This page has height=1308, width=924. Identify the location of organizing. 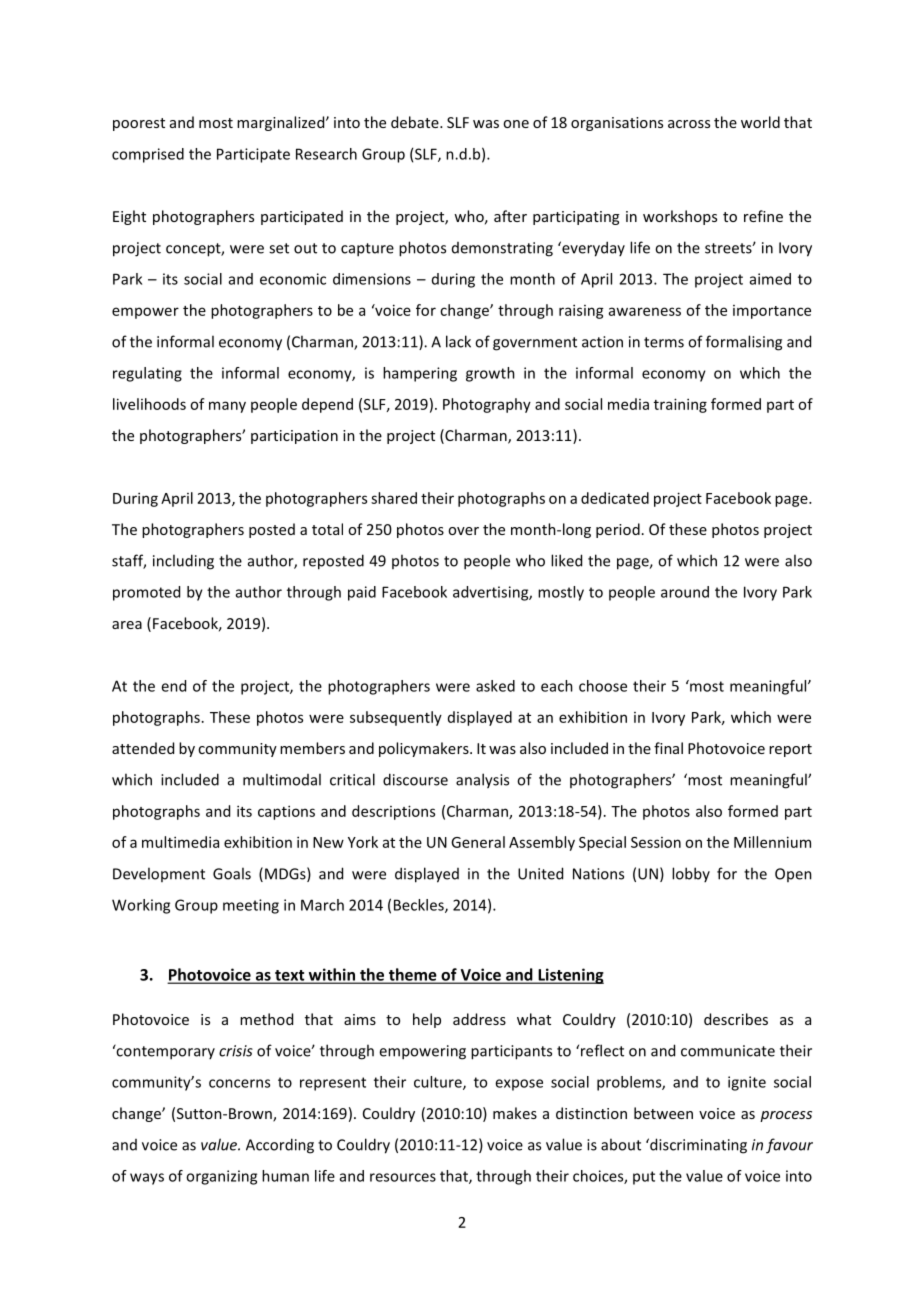
(221, 1177).
